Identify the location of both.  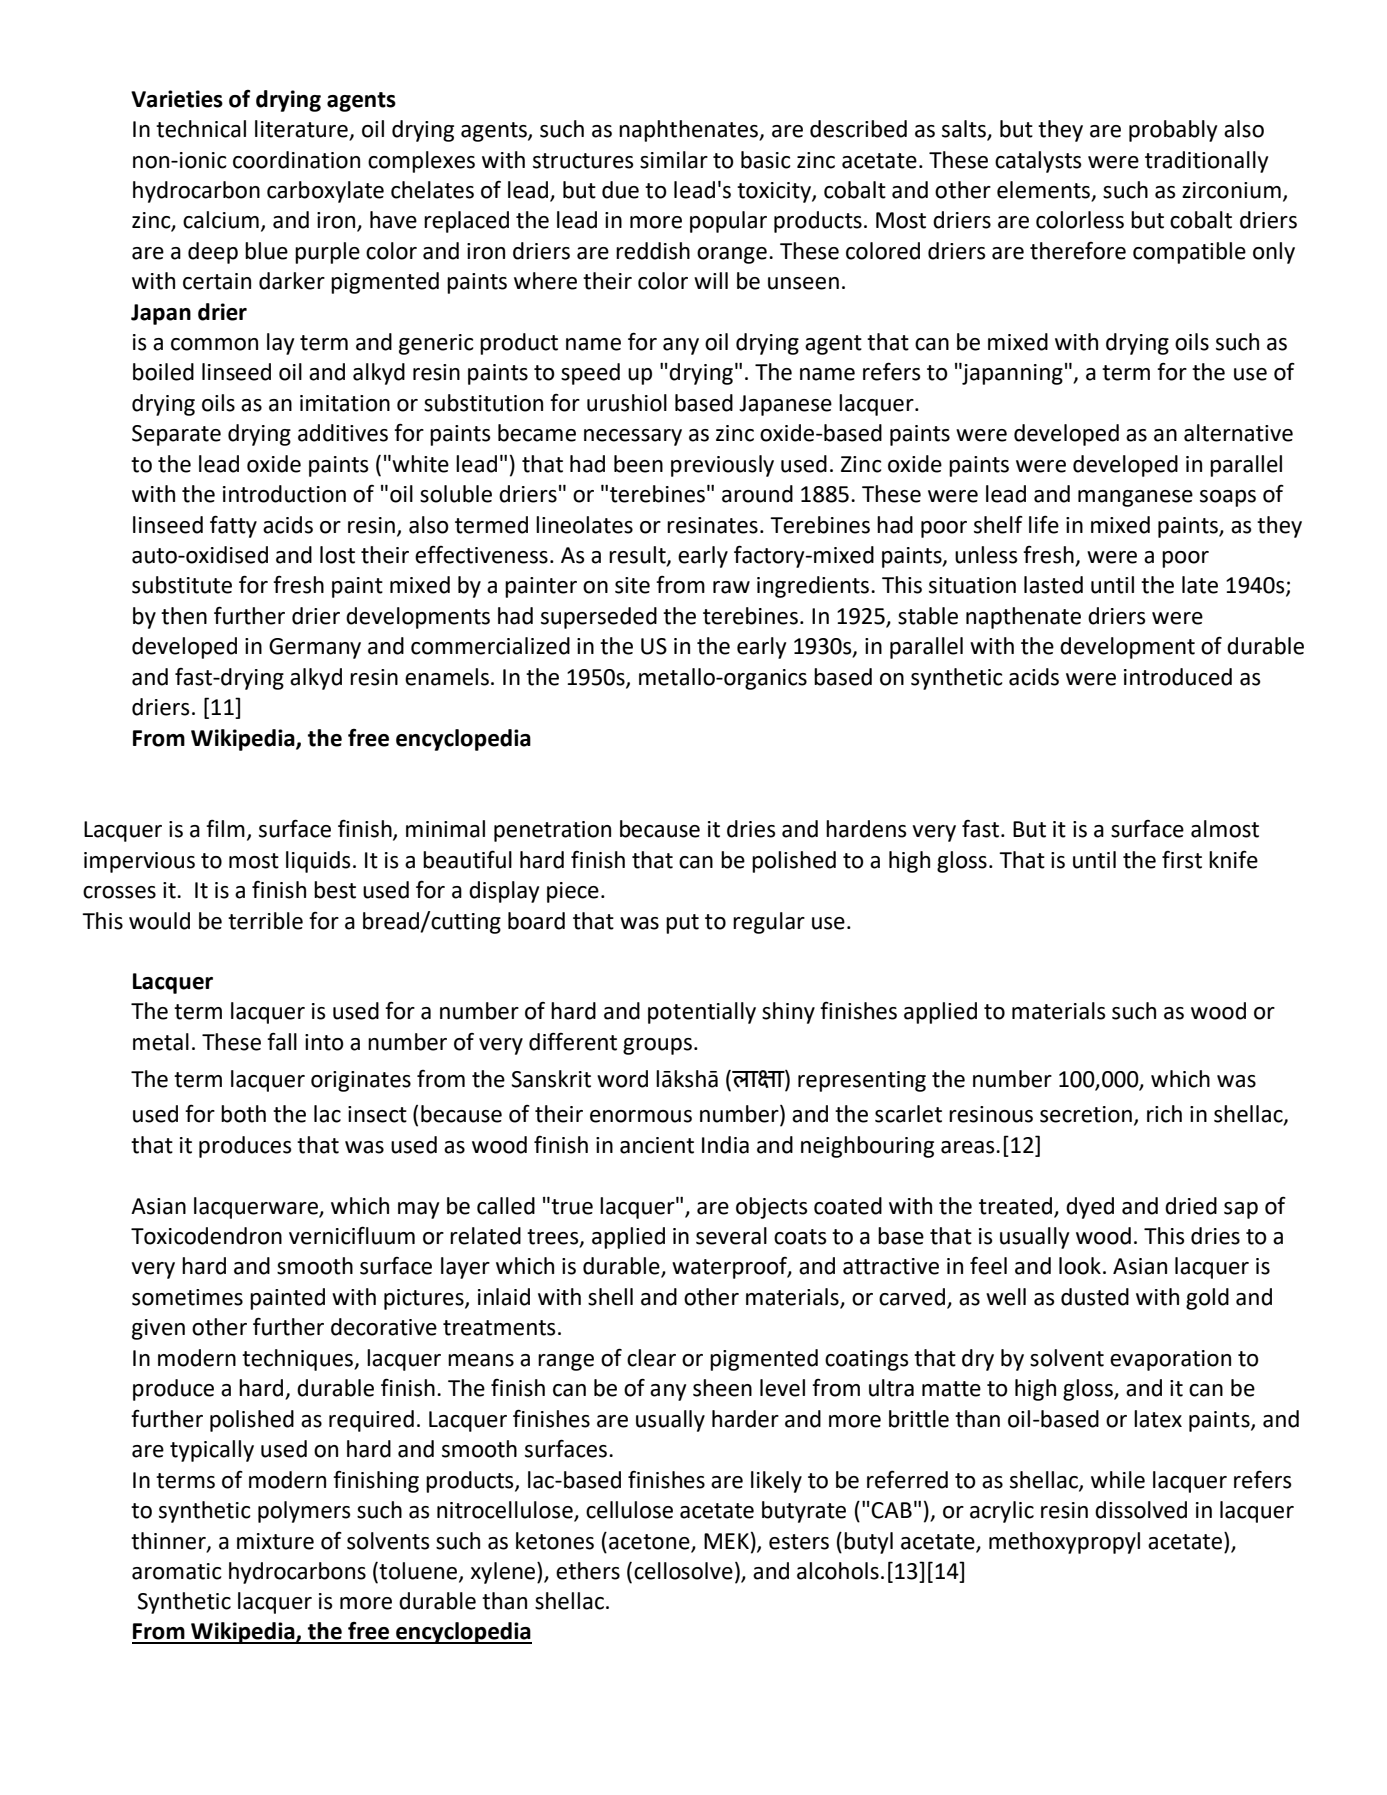
(243, 1114).
